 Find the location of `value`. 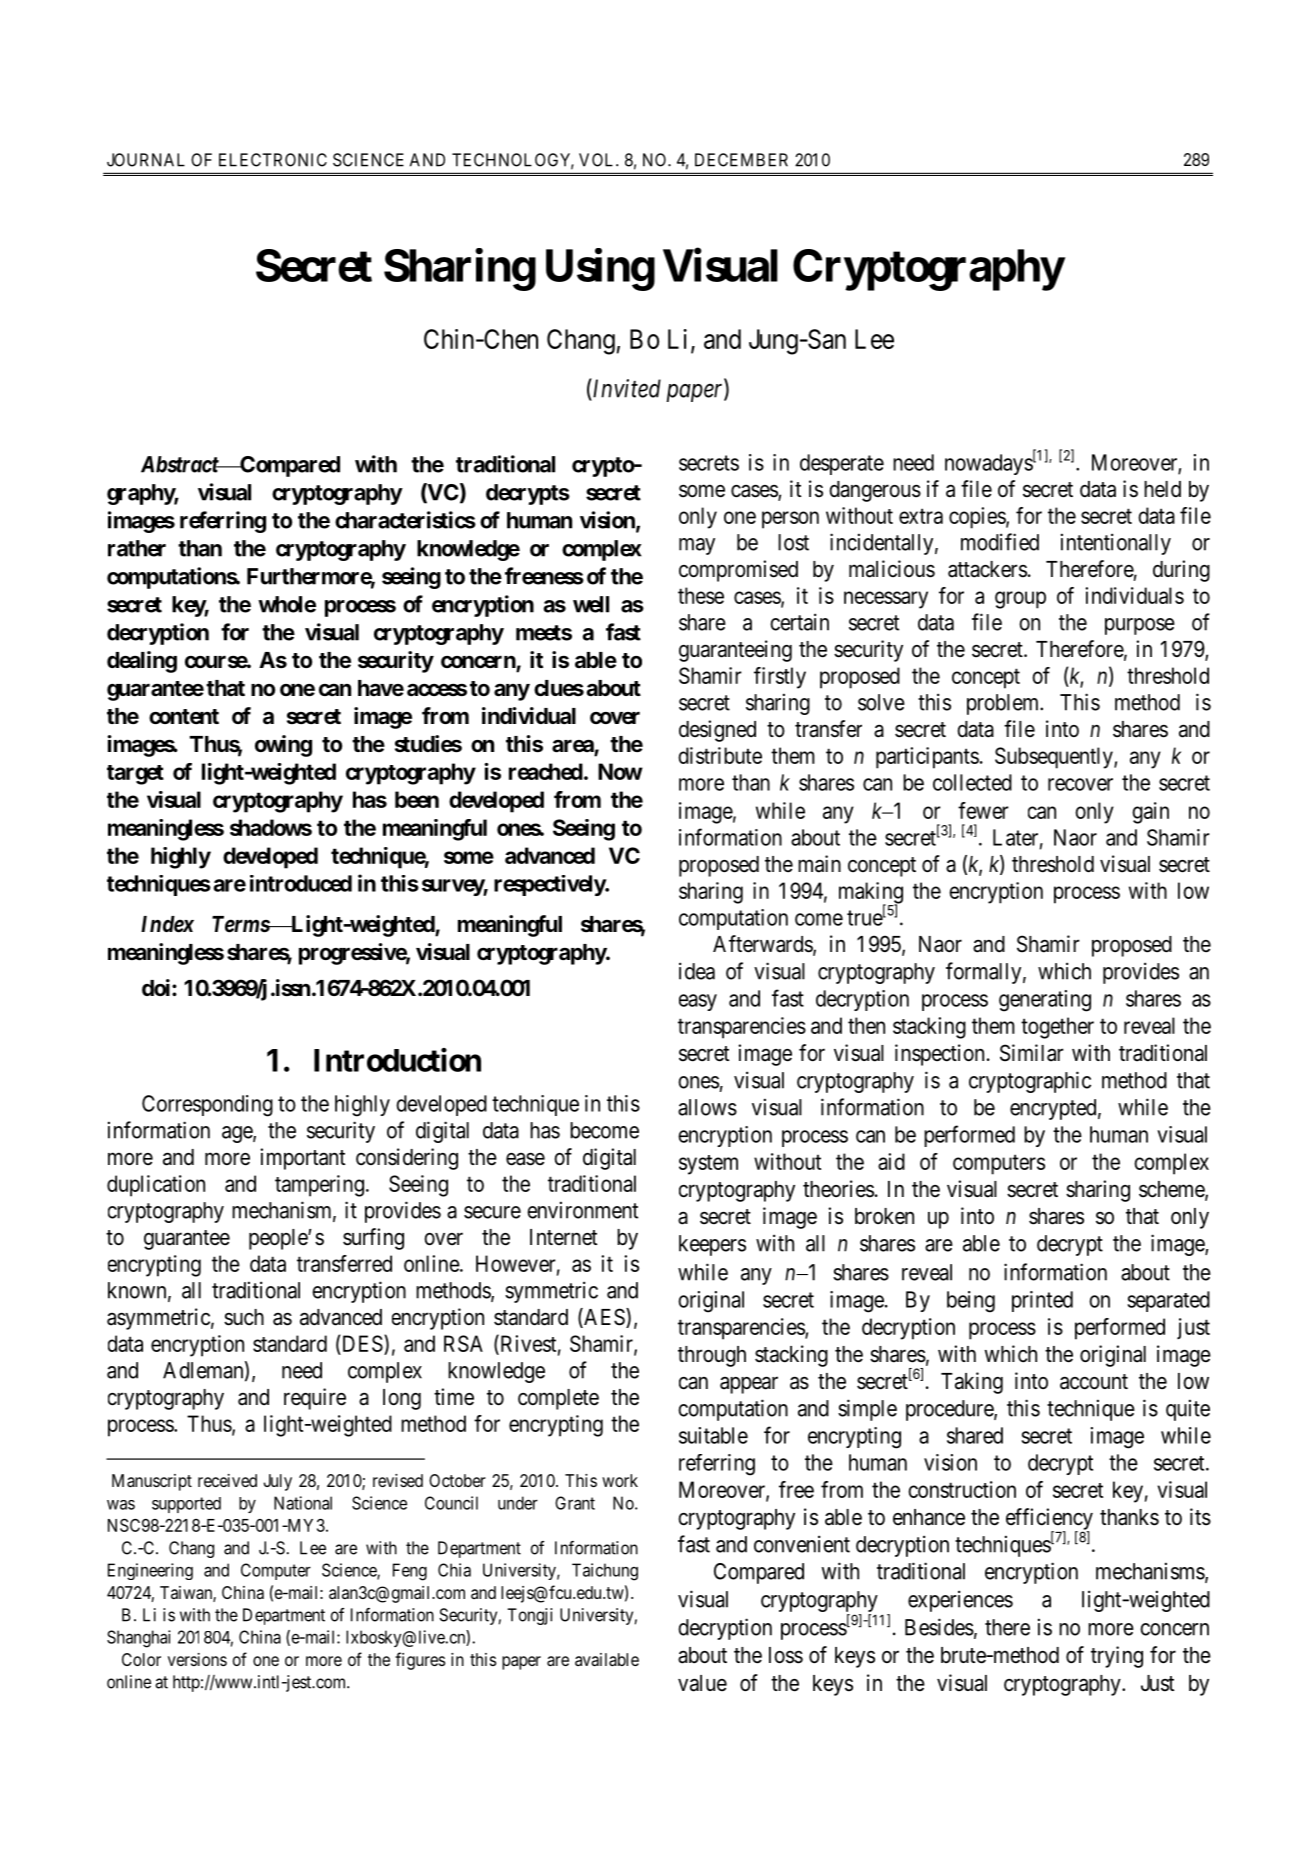

value is located at coordinates (702, 1683).
